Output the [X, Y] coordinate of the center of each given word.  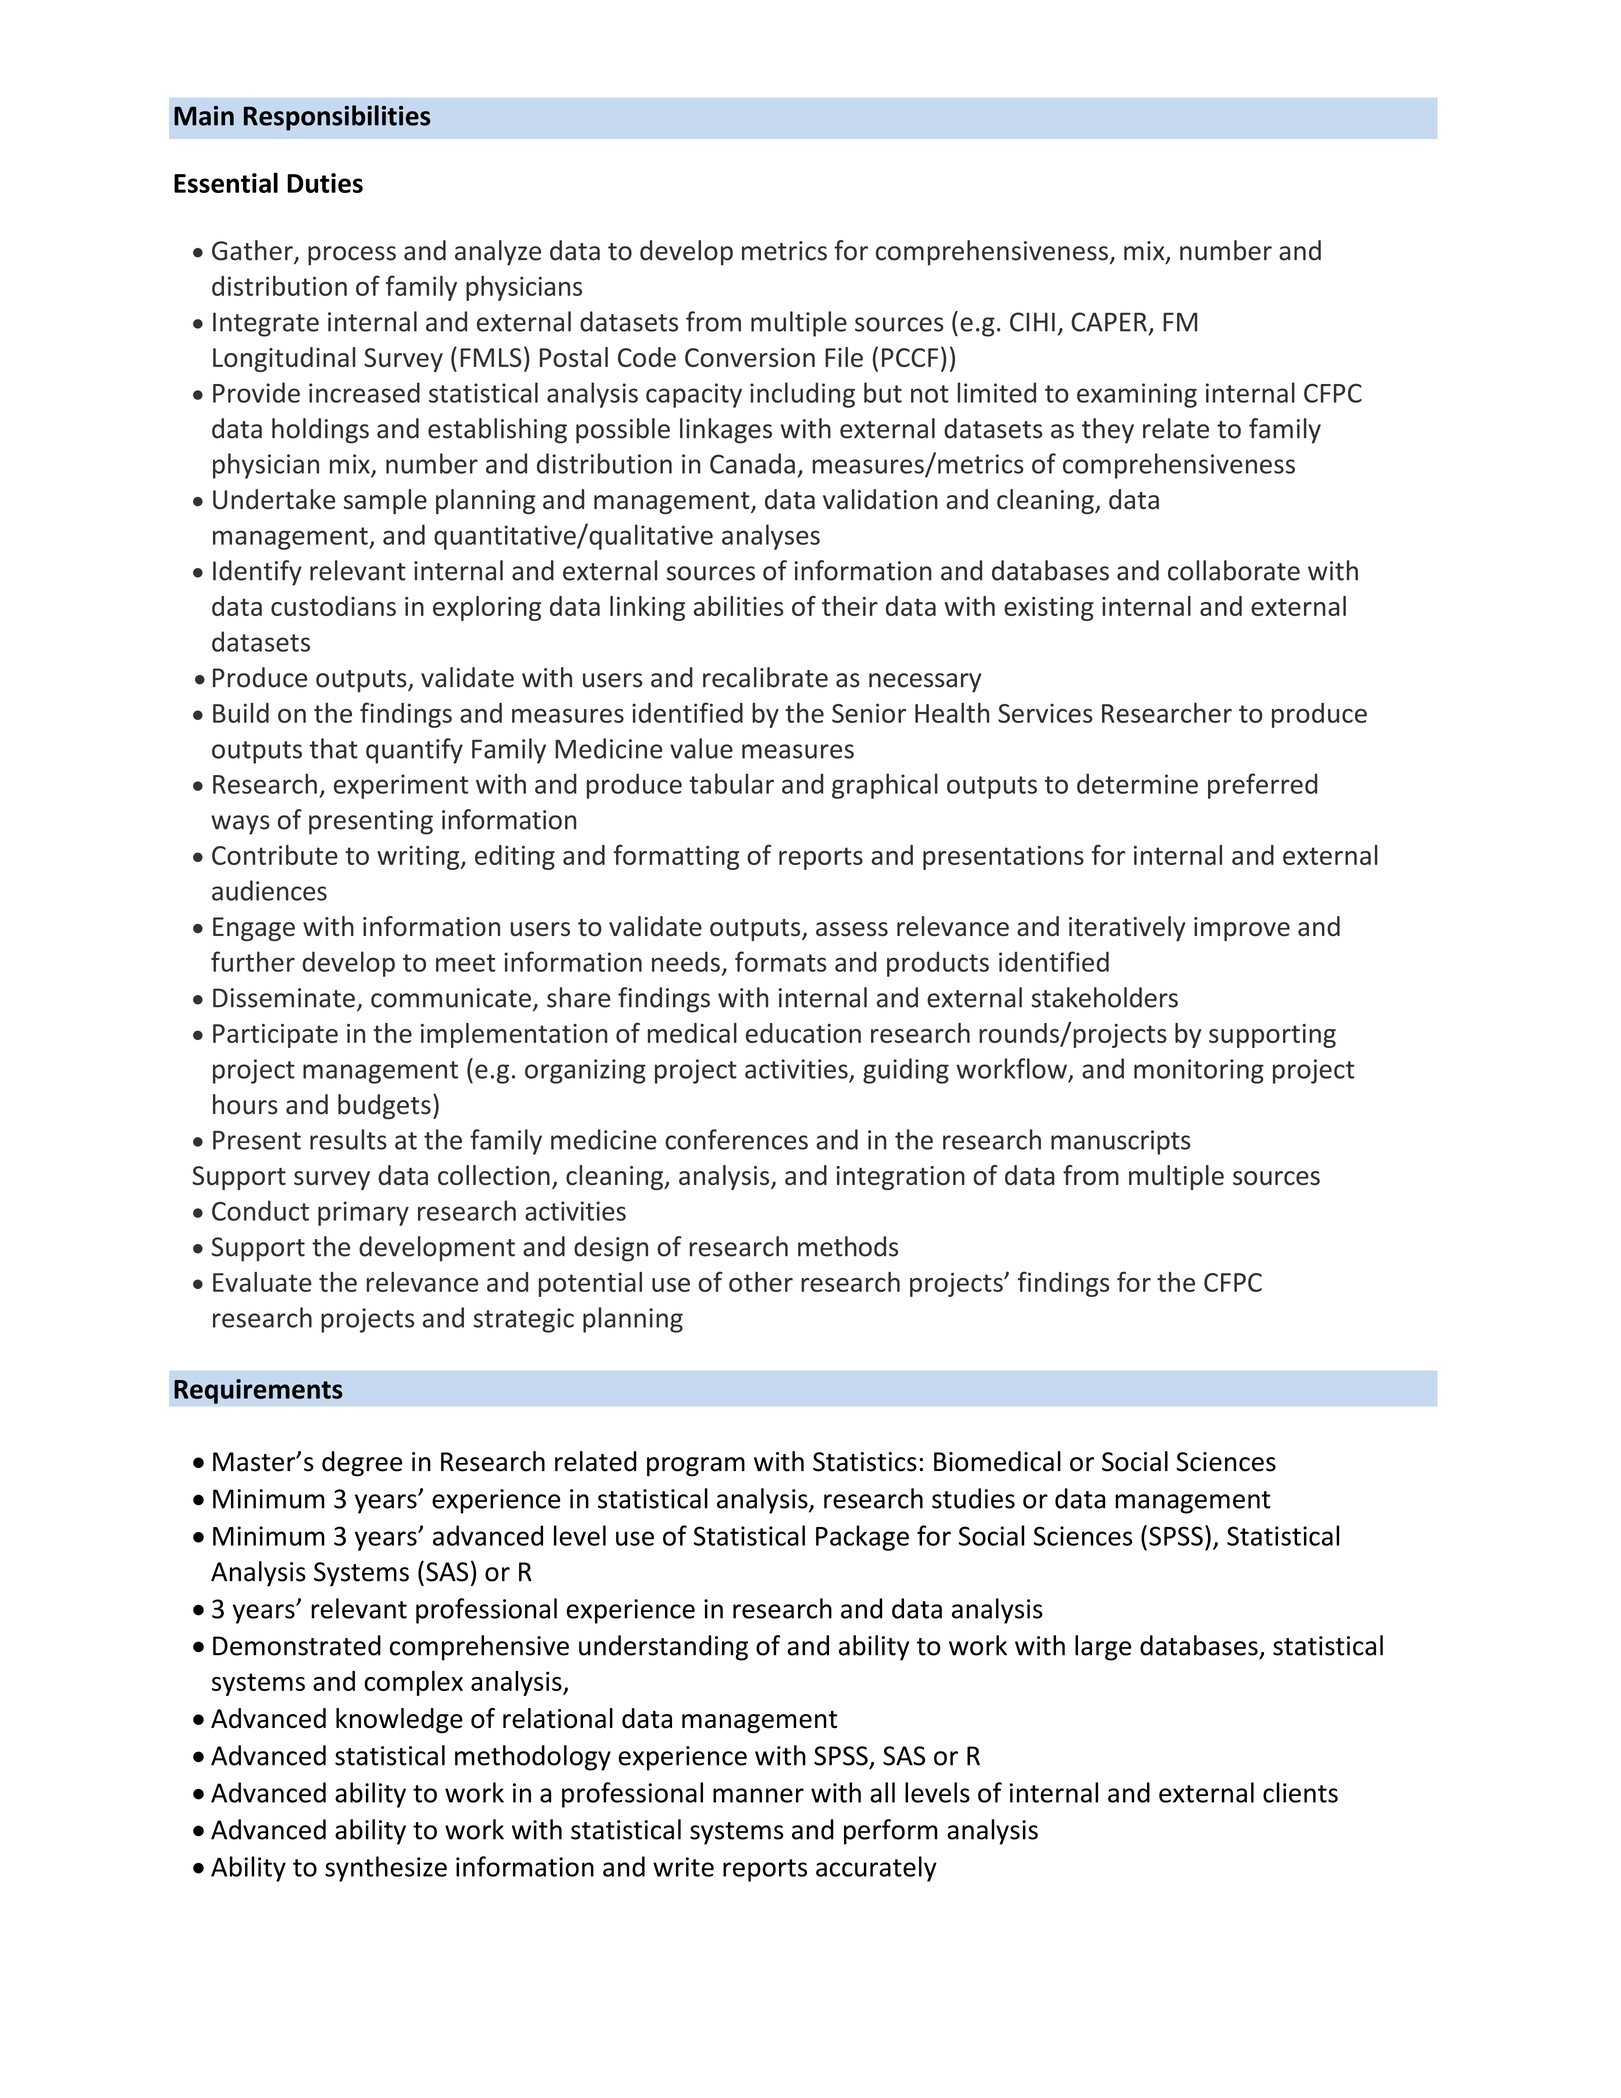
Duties [325, 183]
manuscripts [1121, 1142]
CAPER [1109, 322]
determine [1137, 783]
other [761, 1282]
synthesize [386, 1869]
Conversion [750, 357]
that [334, 748]
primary [363, 1213]
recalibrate [765, 677]
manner [758, 1795]
